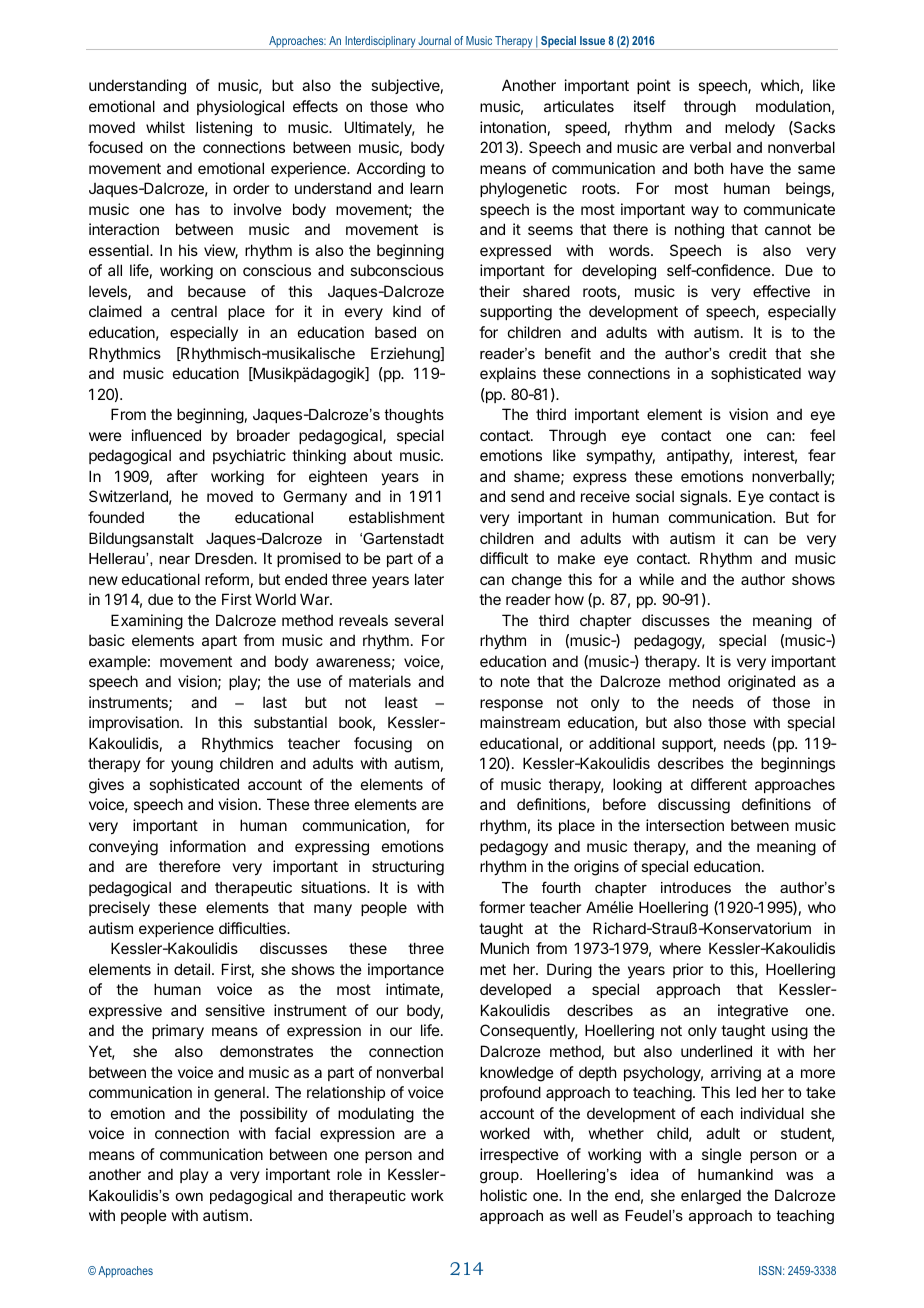  I want to click on possibility, so click(274, 1114).
